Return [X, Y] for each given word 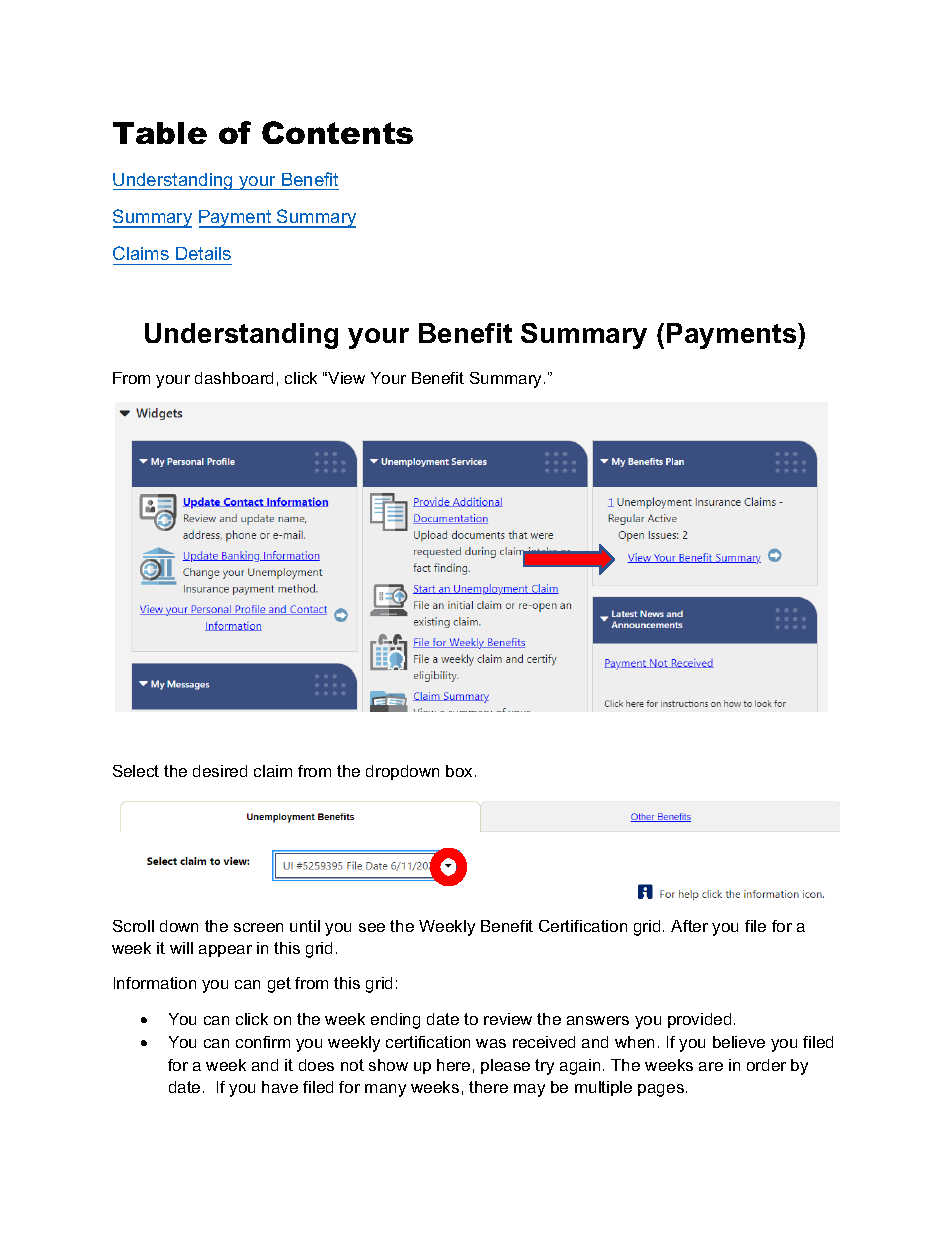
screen [258, 927]
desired [220, 771]
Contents [337, 132]
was [491, 1043]
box [461, 771]
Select [136, 771]
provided [699, 1020]
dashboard [234, 378]
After [689, 926]
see [372, 927]
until [305, 926]
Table [160, 133]
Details [203, 253]
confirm [263, 1042]
